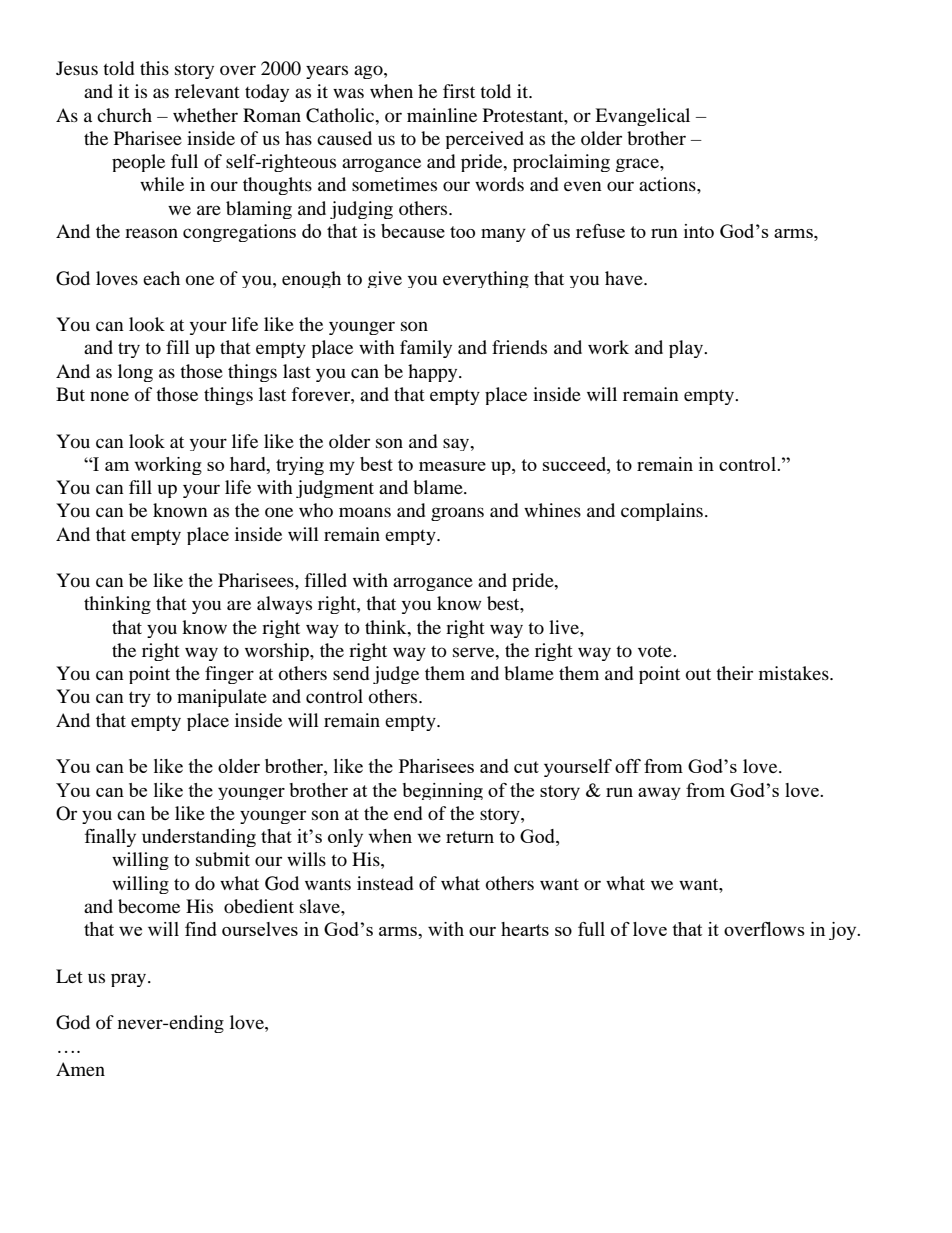  I want to click on each, so click(161, 278).
